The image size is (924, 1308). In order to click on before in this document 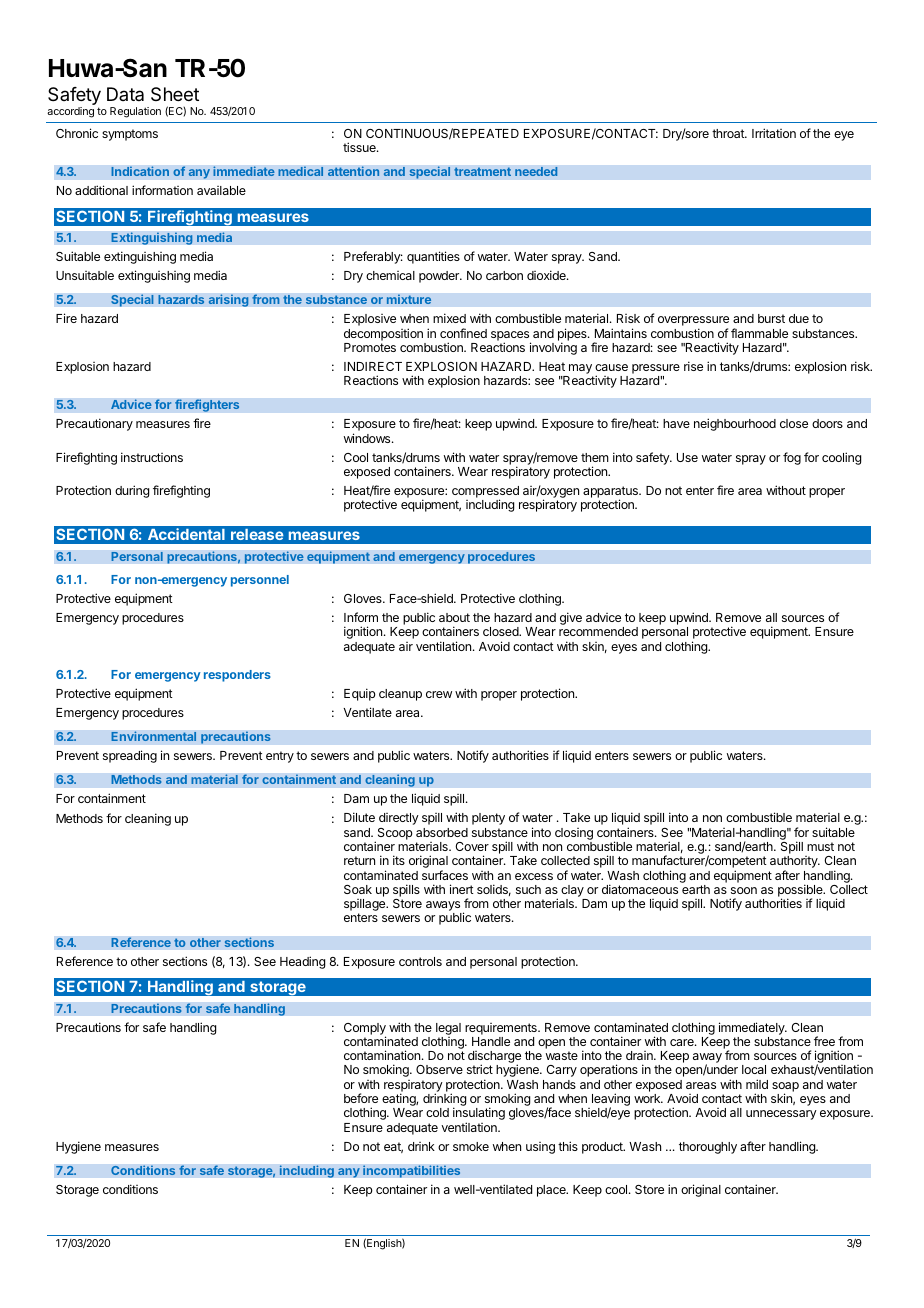, I will do `click(361, 1098)`.
